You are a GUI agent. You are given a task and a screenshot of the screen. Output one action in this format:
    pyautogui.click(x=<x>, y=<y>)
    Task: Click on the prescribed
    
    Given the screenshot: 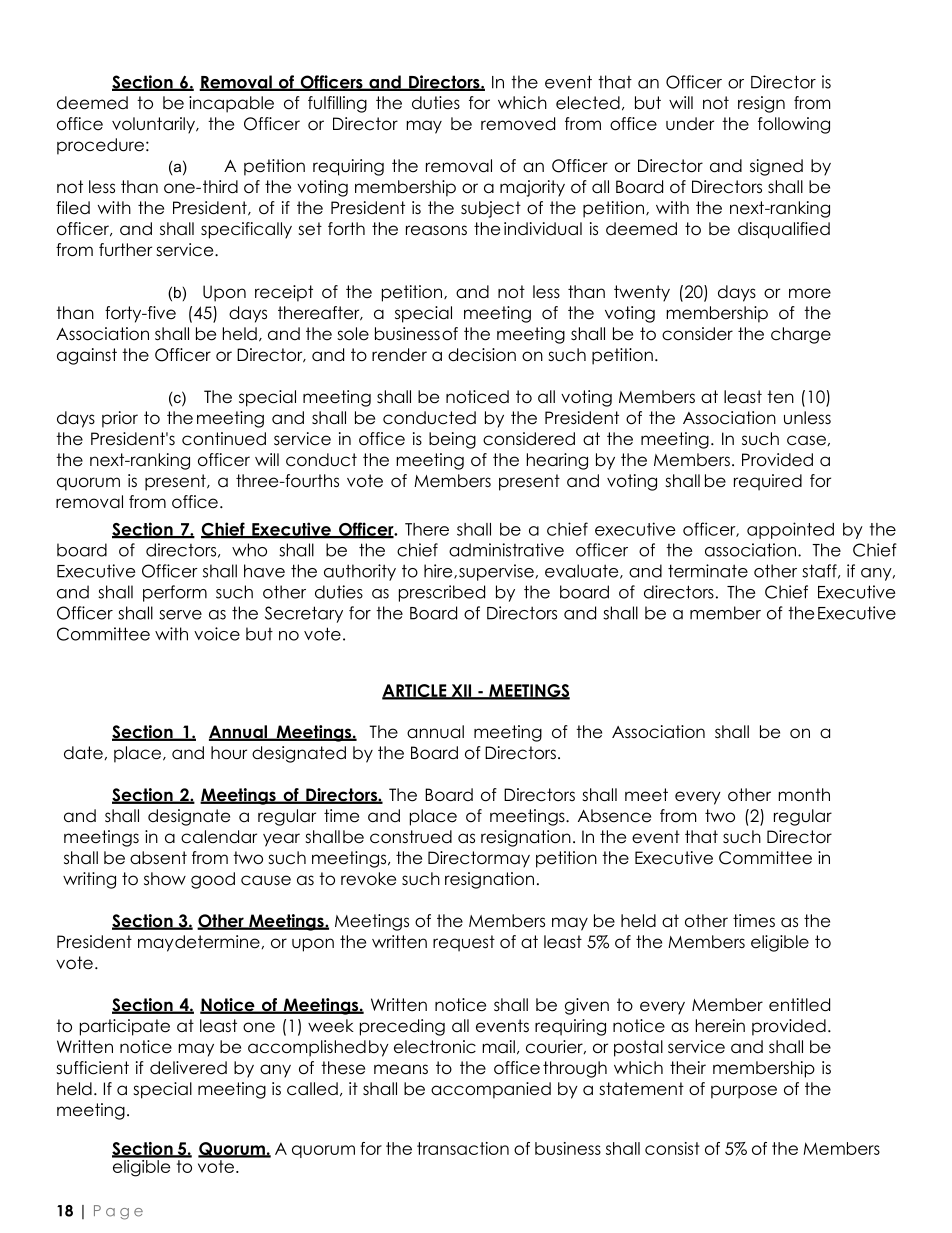 What is the action you would take?
    pyautogui.click(x=442, y=593)
